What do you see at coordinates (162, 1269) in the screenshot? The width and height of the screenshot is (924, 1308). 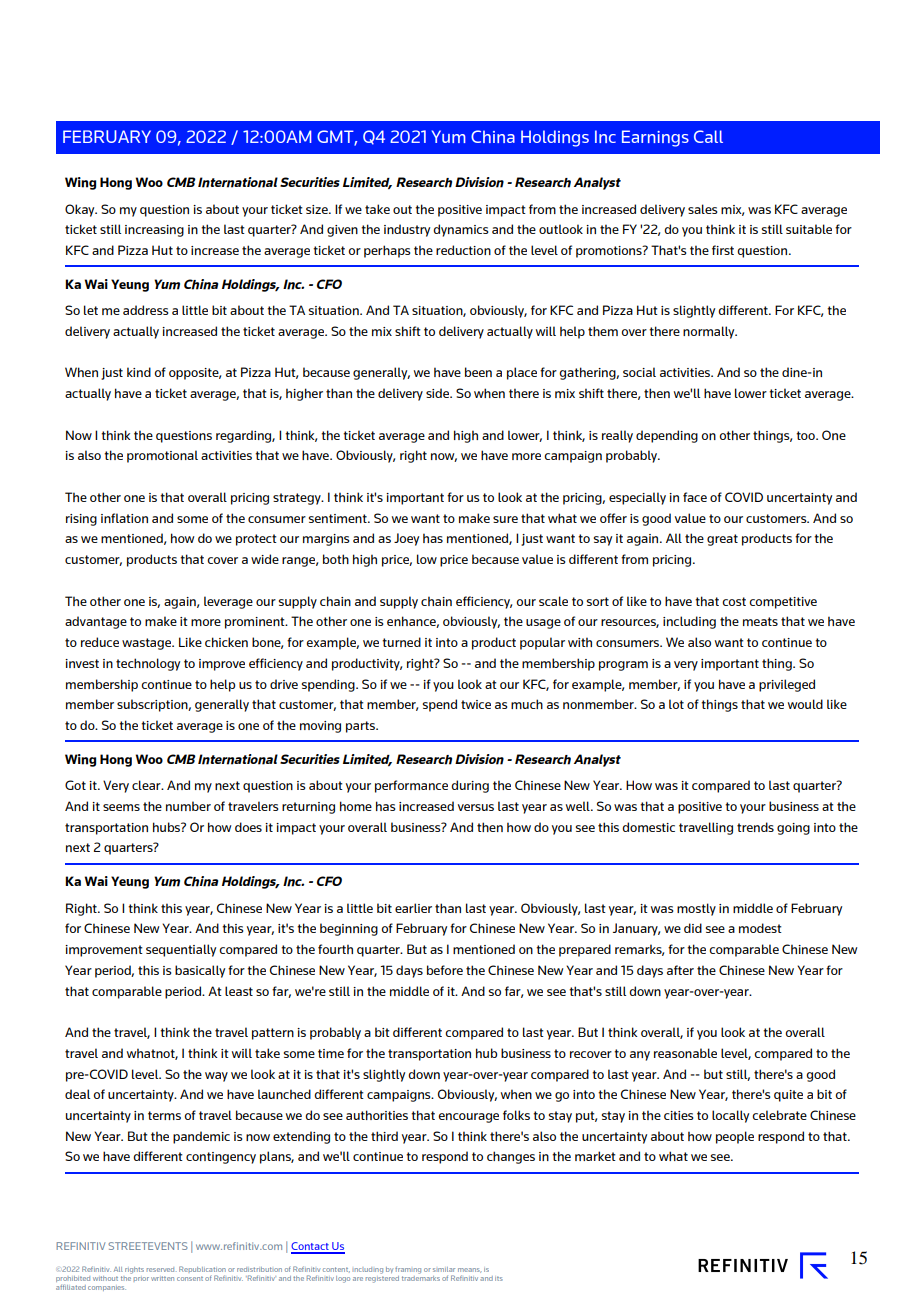 I see `reserved` at bounding box center [162, 1269].
